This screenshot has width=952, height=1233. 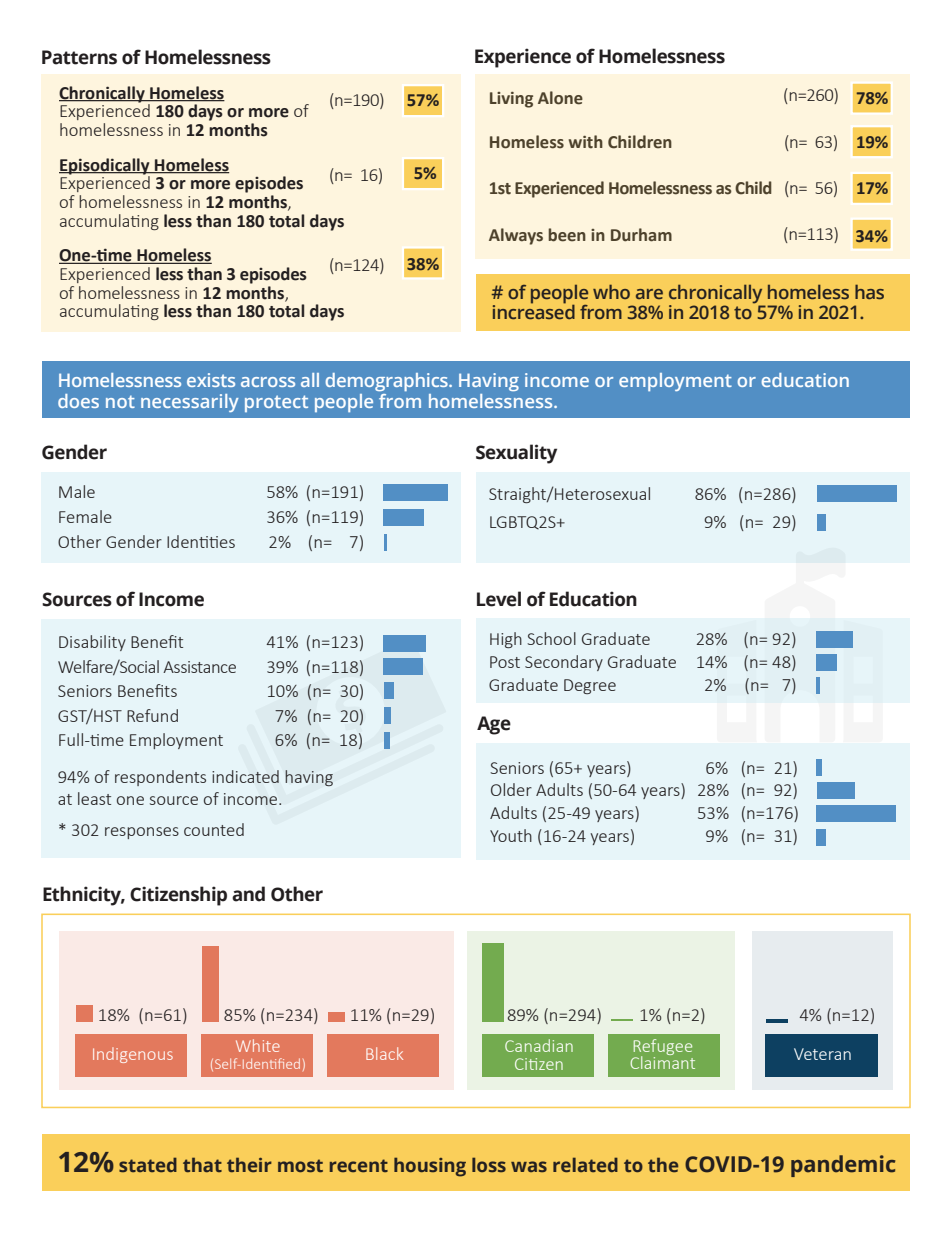 What do you see at coordinates (211, 380) in the screenshot?
I see `exists` at bounding box center [211, 380].
